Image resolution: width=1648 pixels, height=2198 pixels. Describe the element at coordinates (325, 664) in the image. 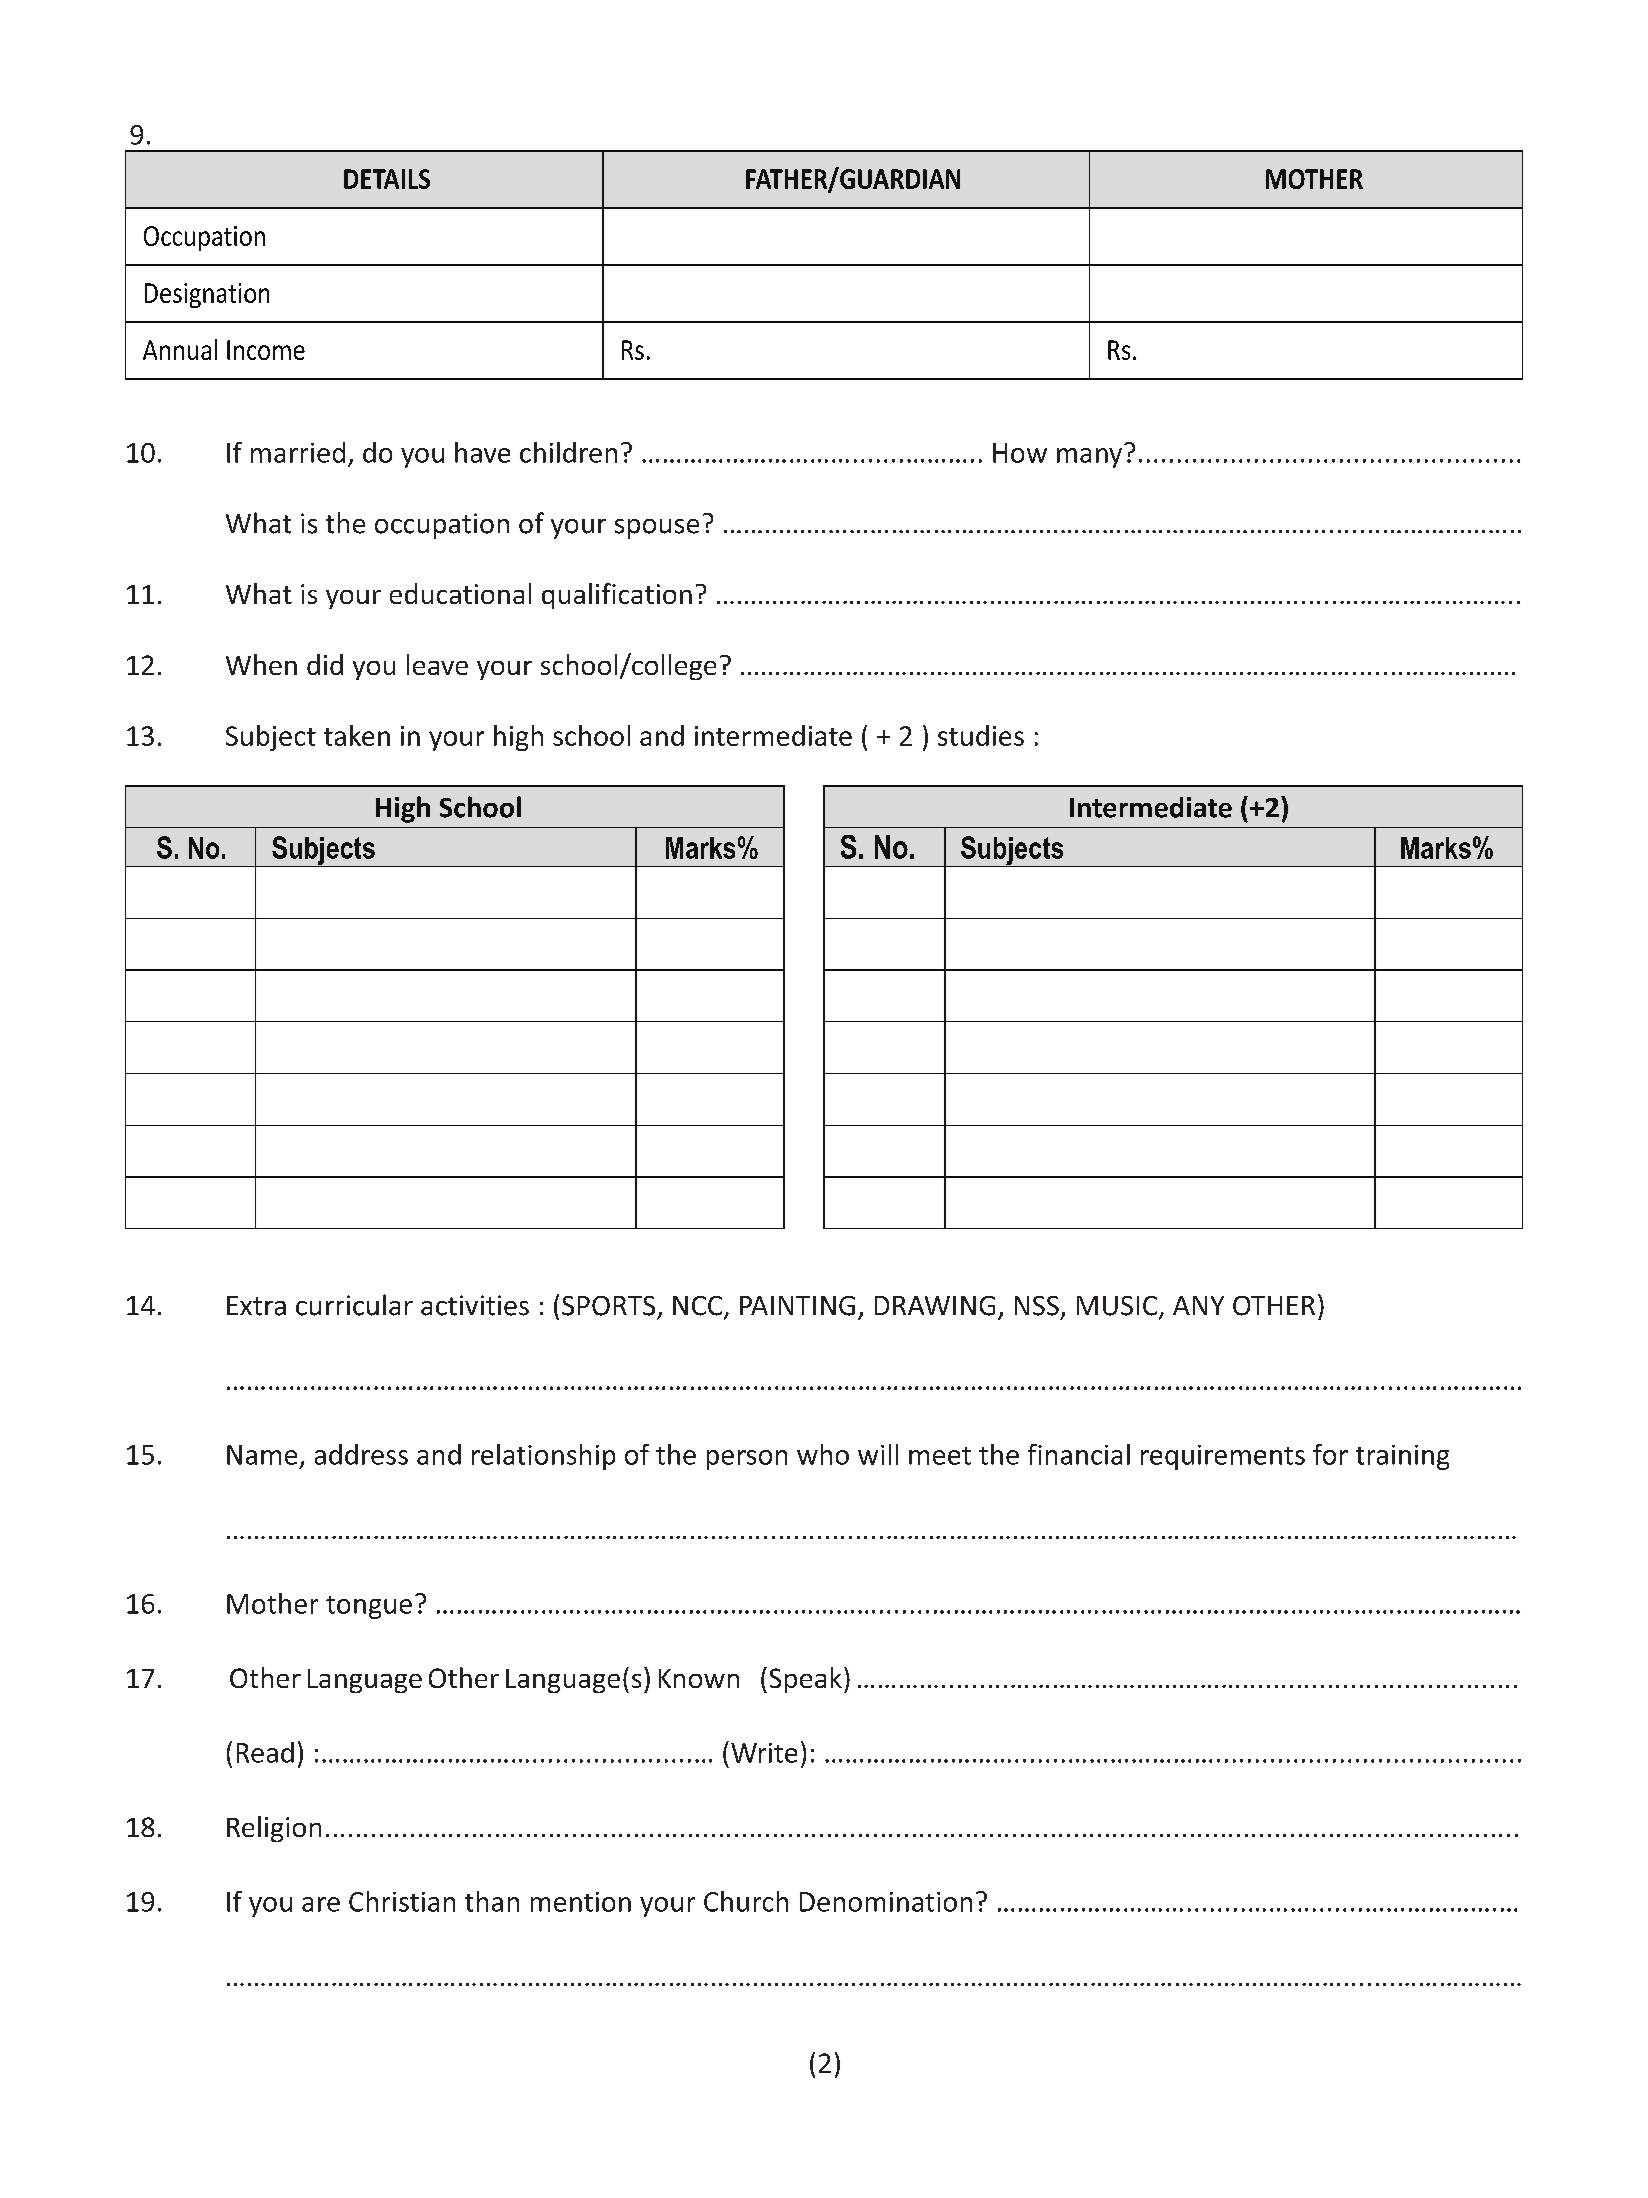

I see `did` at that location.
